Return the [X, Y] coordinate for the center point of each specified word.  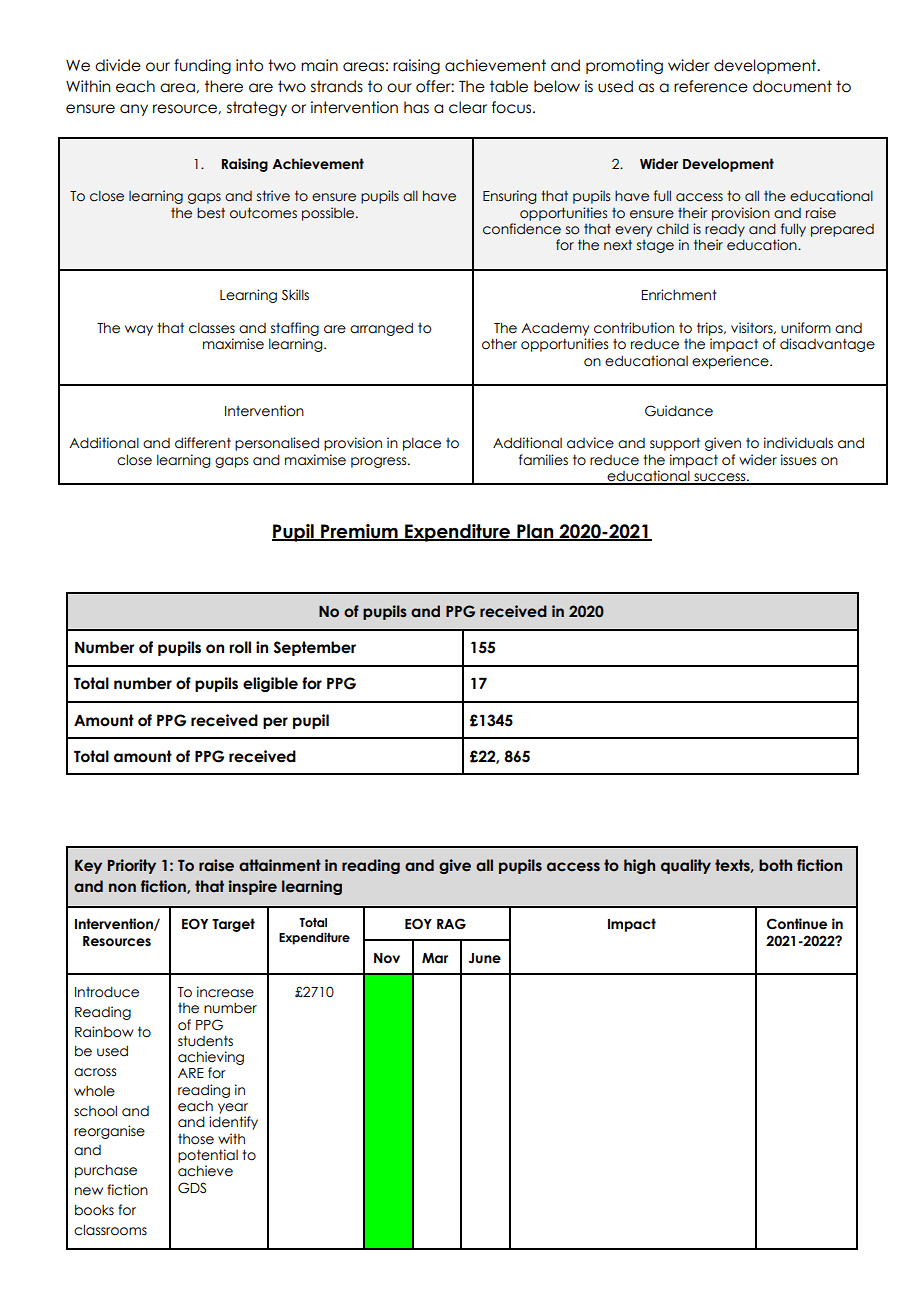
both [775, 865]
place [422, 444]
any [134, 110]
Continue [797, 924]
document [792, 86]
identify [233, 1123]
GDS [192, 1188]
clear [468, 107]
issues [798, 460]
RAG [451, 924]
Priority [132, 866]
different [203, 443]
